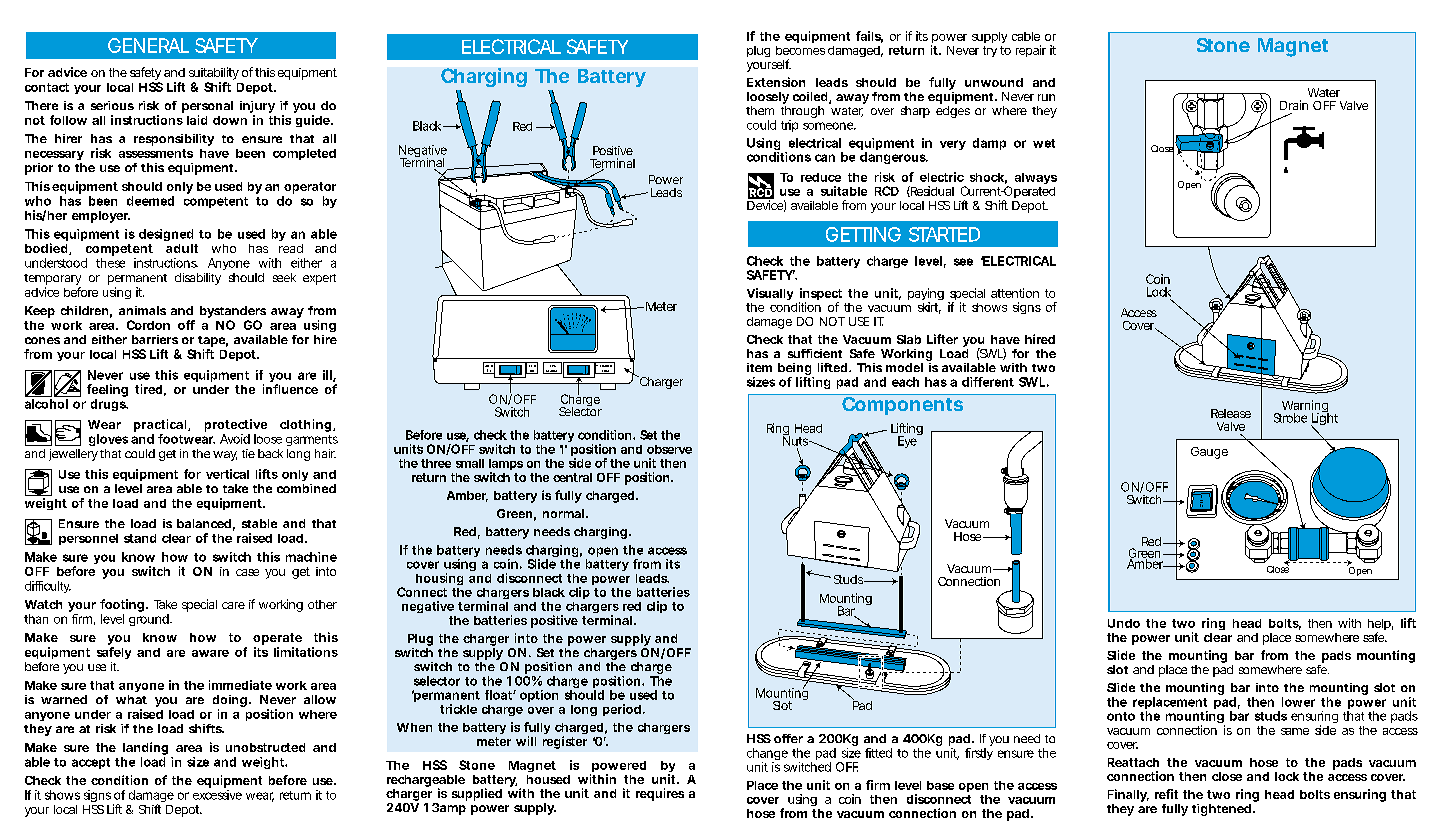  Describe the element at coordinates (142, 310) in the image. I see `animals` at that location.
